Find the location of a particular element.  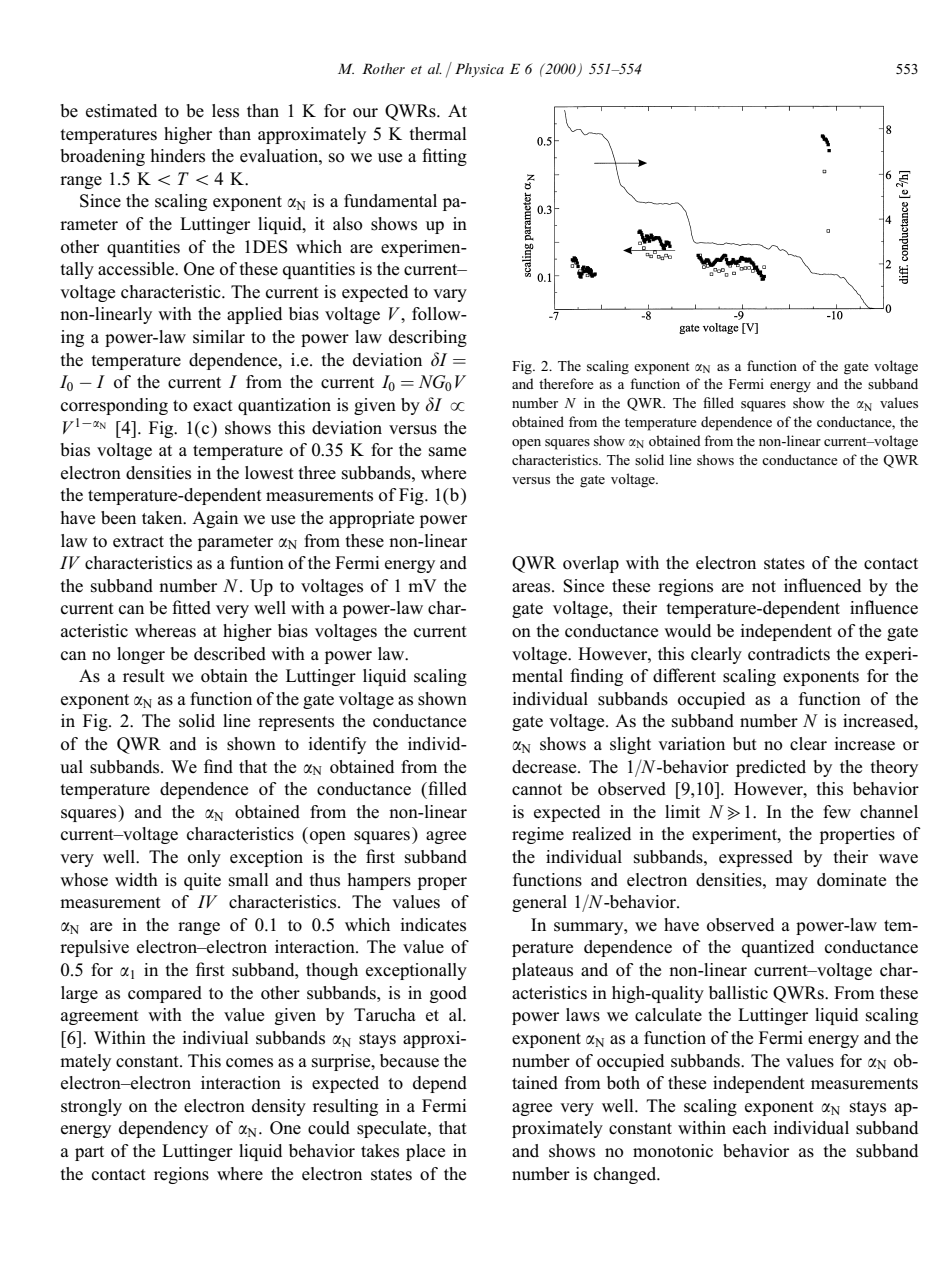

thermal is located at coordinates (438, 134).
